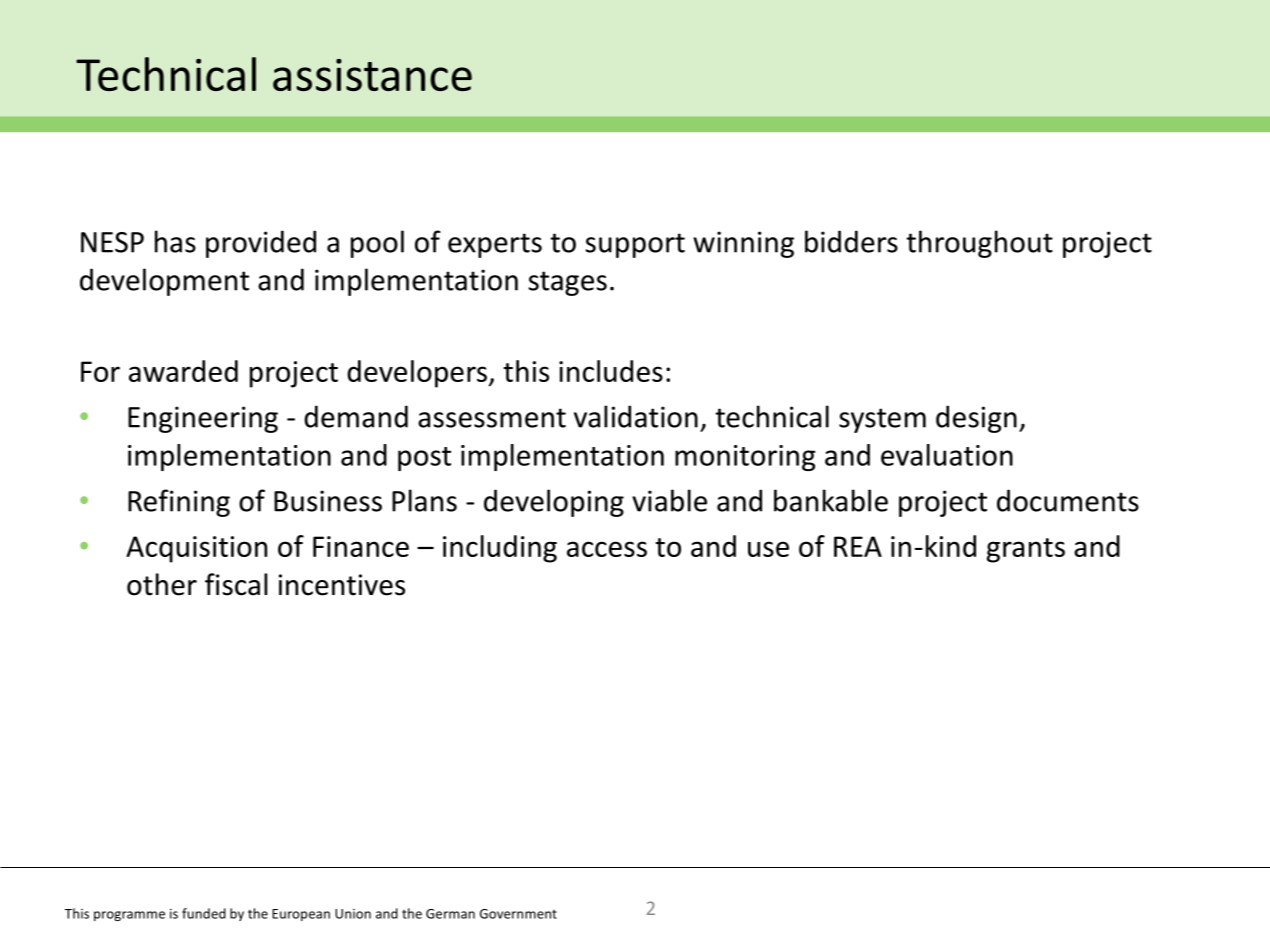 The width and height of the screenshot is (1270, 952). What do you see at coordinates (179, 503) in the screenshot?
I see `Refining` at bounding box center [179, 503].
